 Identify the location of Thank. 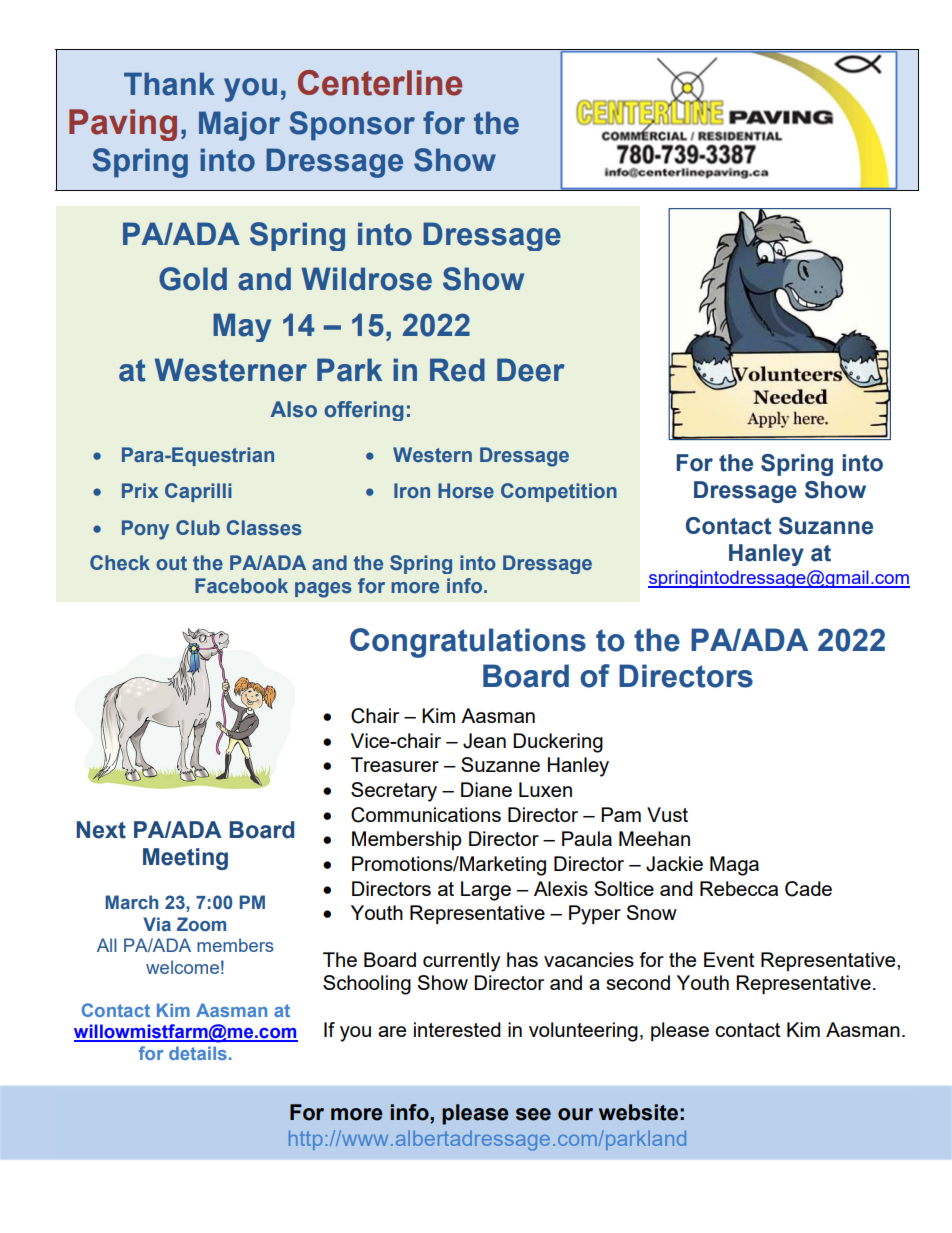
(169, 84).
